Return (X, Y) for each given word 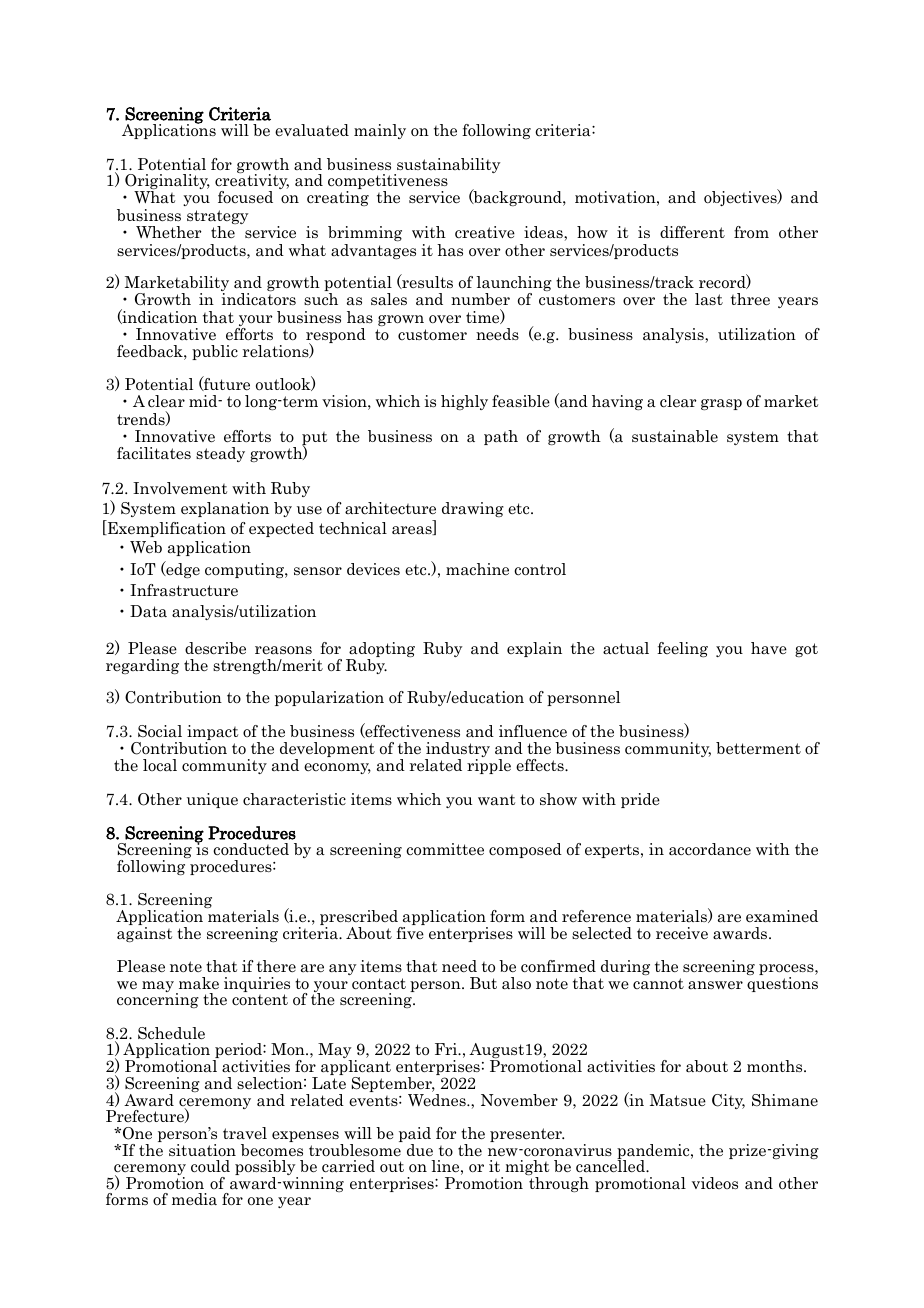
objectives (741, 197)
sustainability (448, 167)
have (769, 648)
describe (215, 648)
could (210, 1166)
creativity (252, 182)
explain (534, 649)
